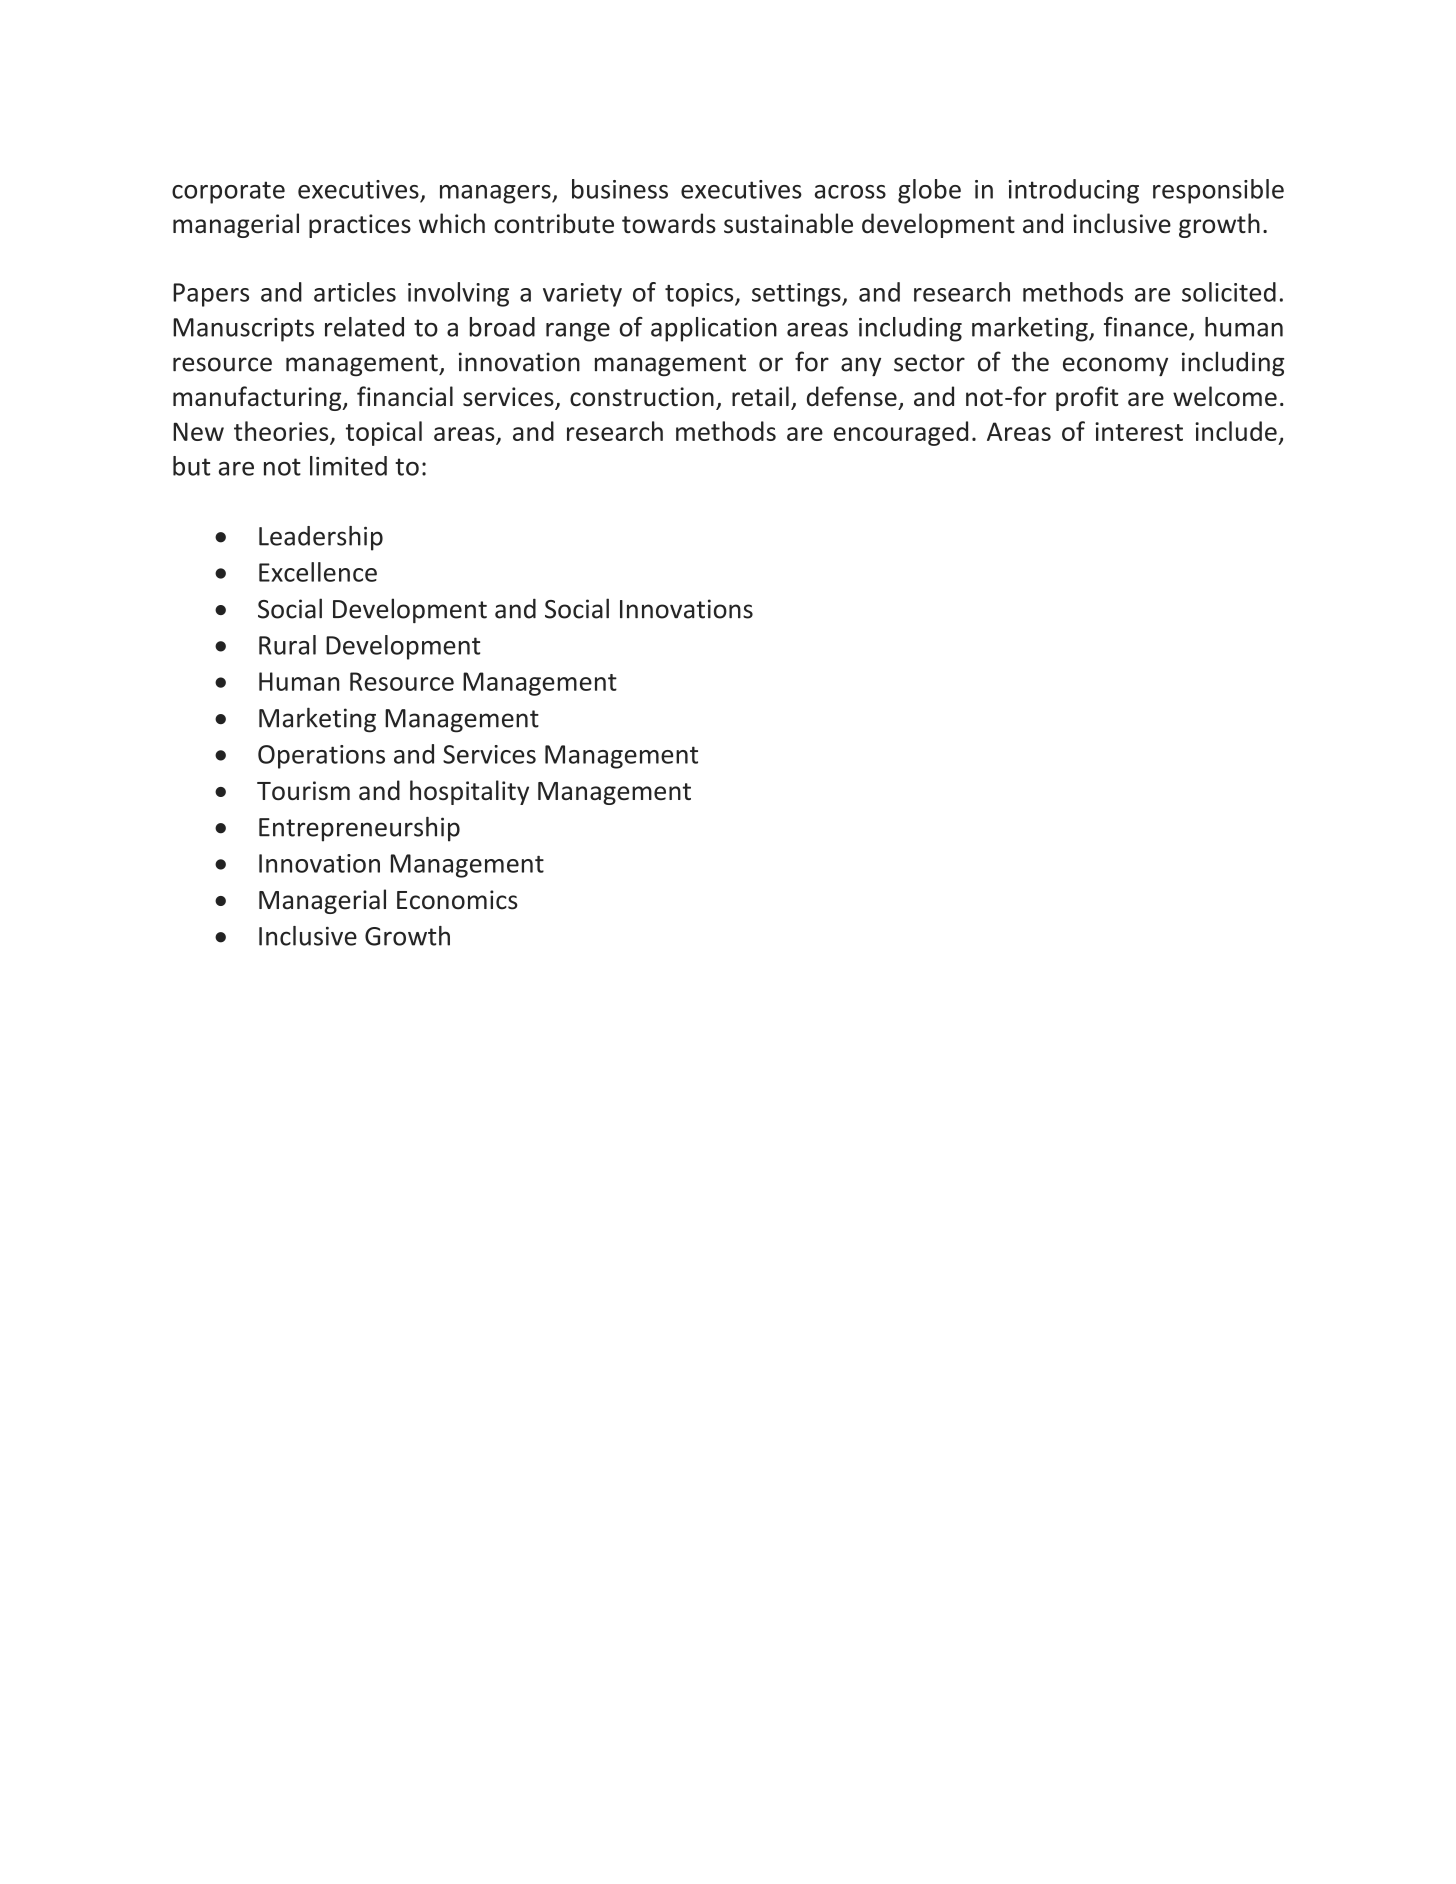  I want to click on towards, so click(669, 223).
